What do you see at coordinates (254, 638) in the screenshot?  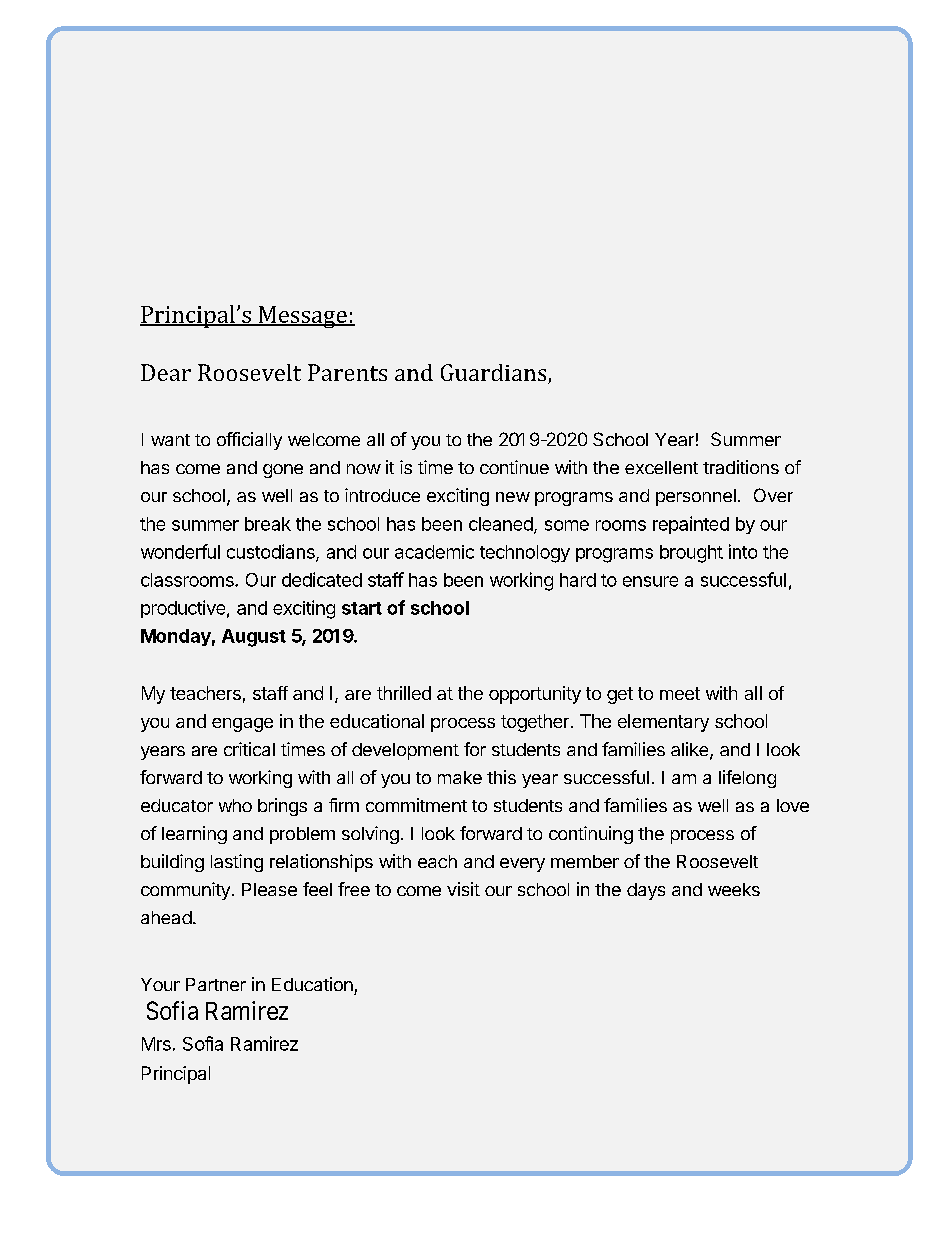 I see `August` at bounding box center [254, 638].
